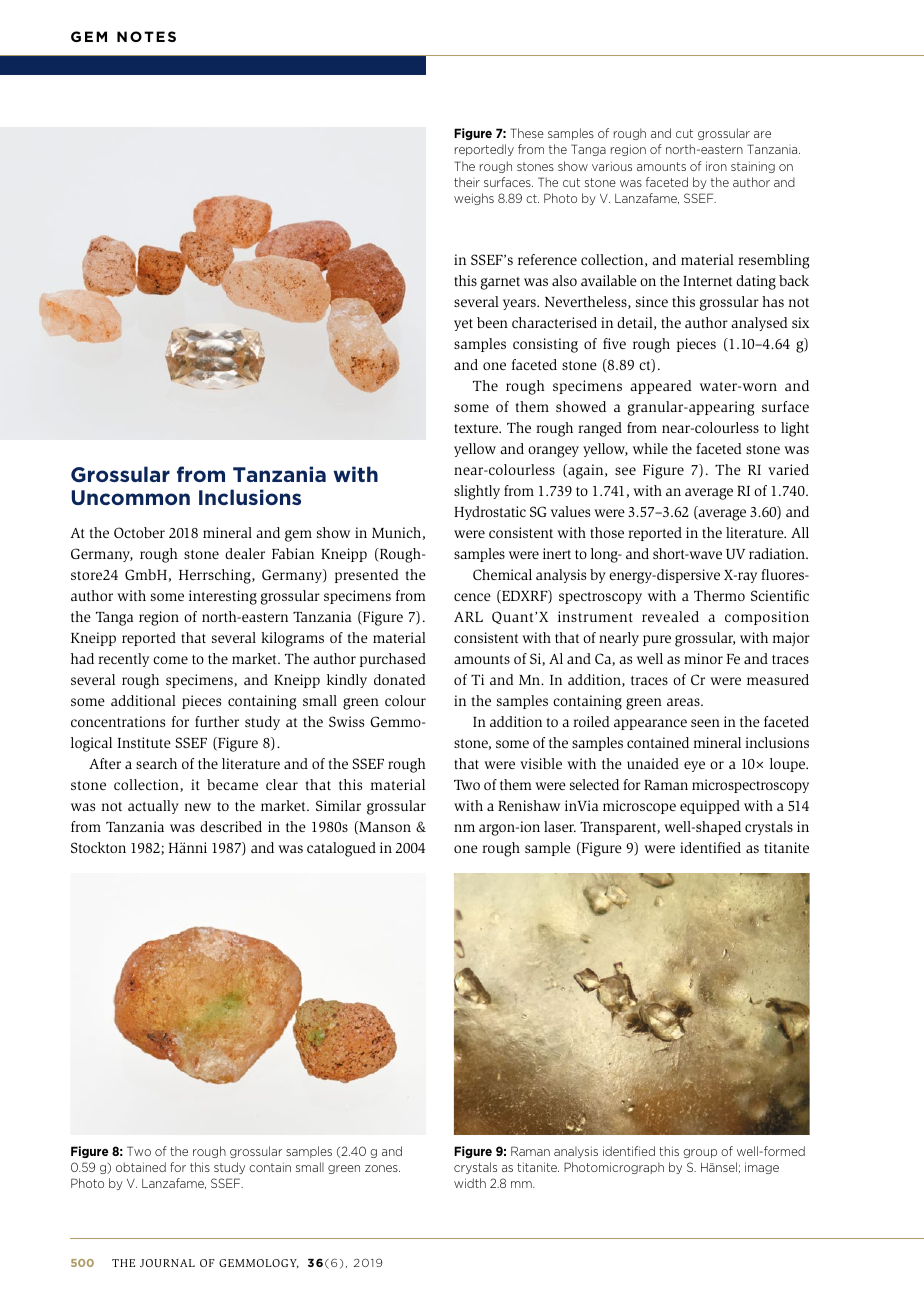  Describe the element at coordinates (167, 1263) in the screenshot. I see `JOURNAL` at that location.
